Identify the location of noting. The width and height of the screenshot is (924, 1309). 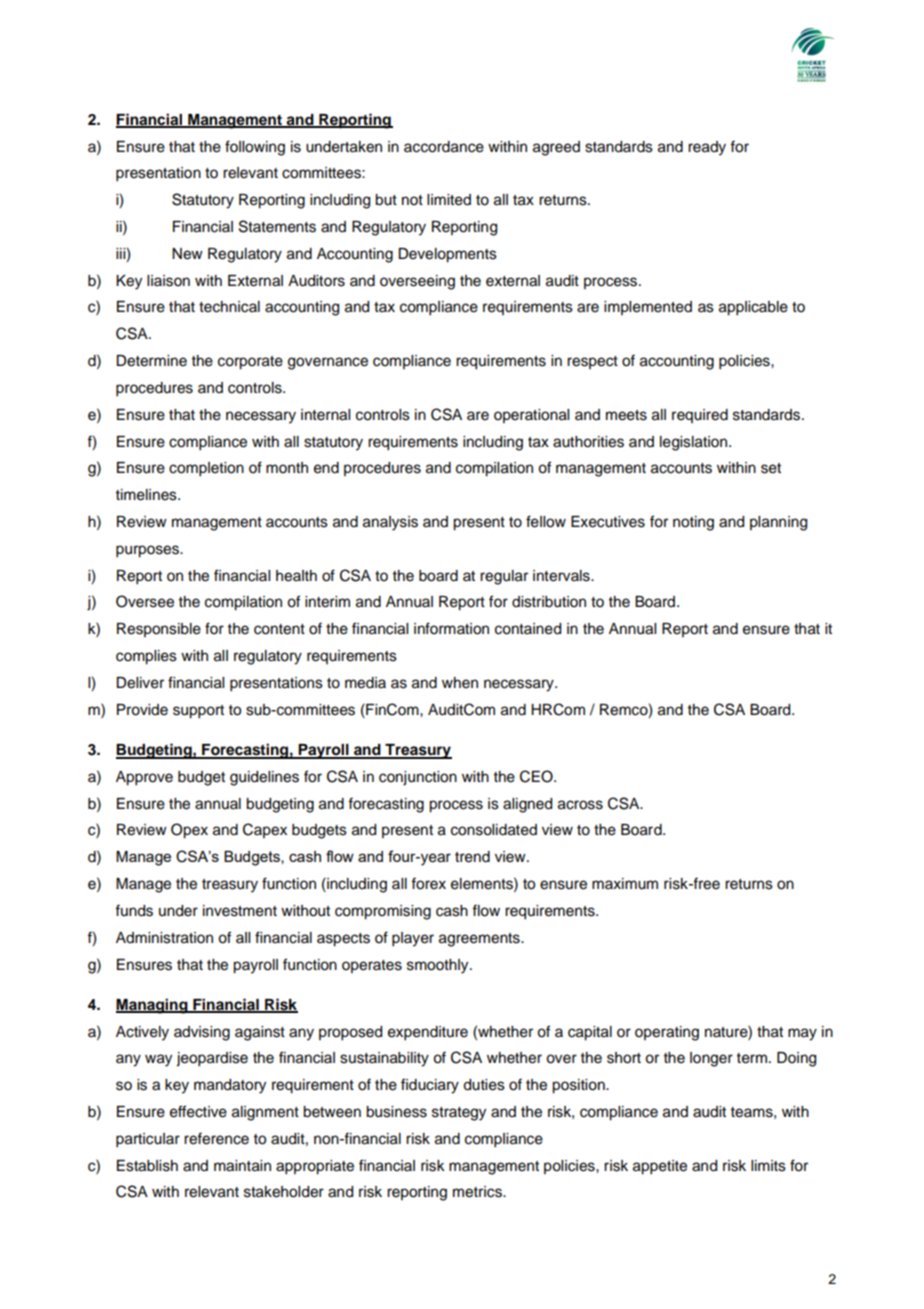
(693, 523).
